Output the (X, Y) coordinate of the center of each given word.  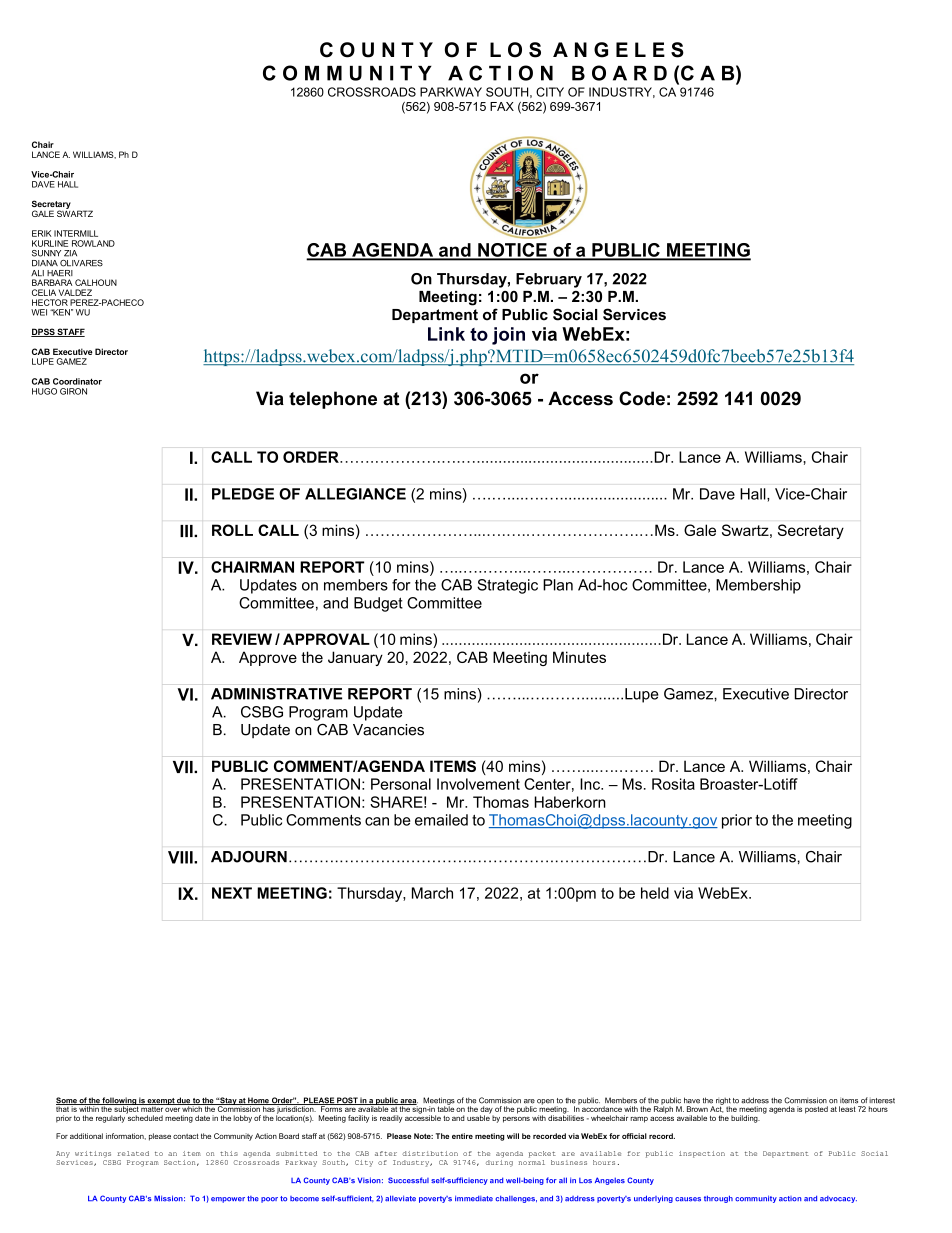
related (133, 1153)
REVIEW (242, 639)
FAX (502, 106)
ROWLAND (93, 243)
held (655, 893)
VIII (181, 857)
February (549, 280)
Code (642, 398)
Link (446, 334)
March (432, 893)
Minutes (579, 657)
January (355, 658)
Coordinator (77, 381)
